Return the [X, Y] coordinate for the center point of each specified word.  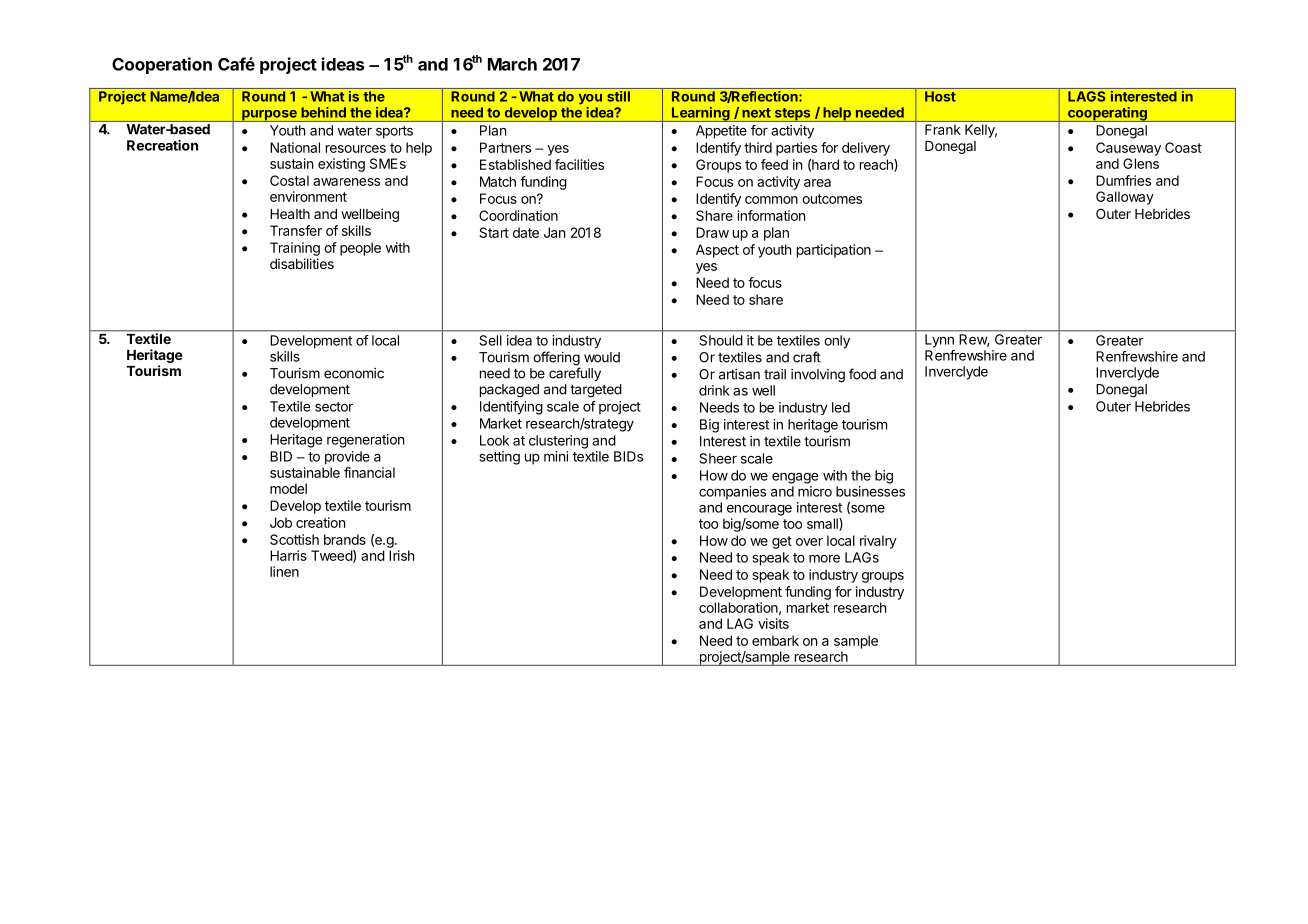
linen [284, 571]
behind [323, 112]
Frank [942, 129]
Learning [700, 114]
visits [773, 623]
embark [775, 640]
